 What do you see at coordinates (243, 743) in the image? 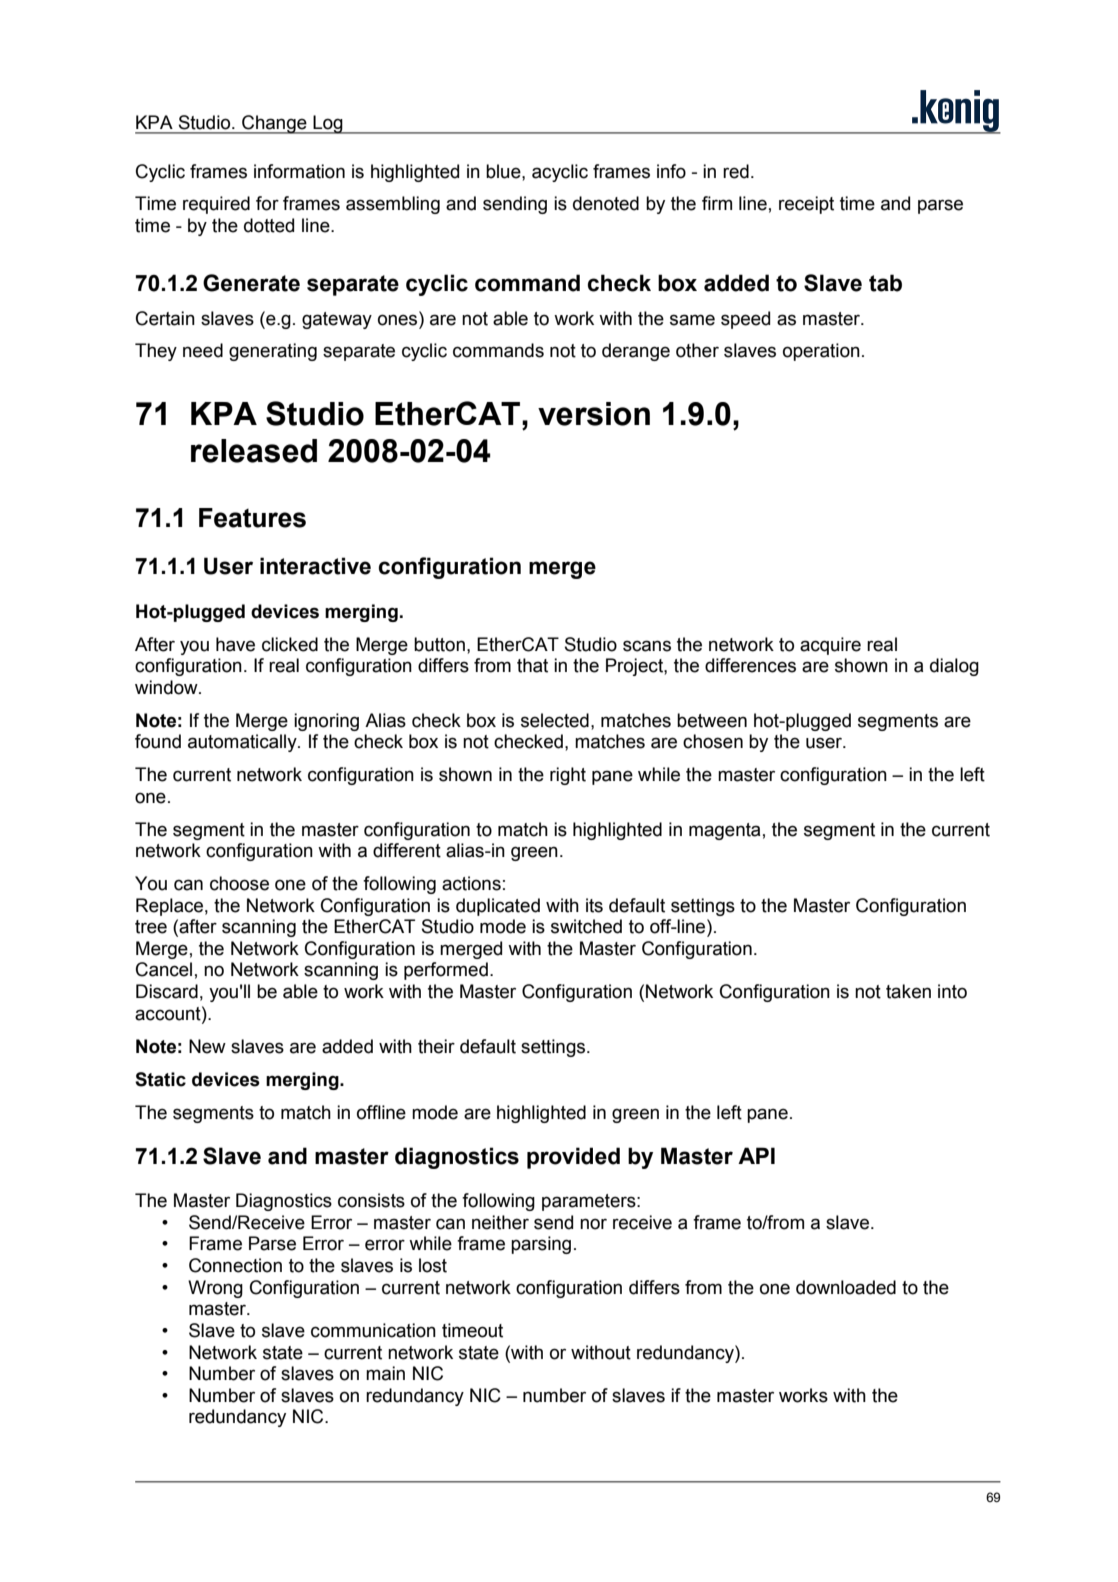
I see `automatically` at bounding box center [243, 743].
